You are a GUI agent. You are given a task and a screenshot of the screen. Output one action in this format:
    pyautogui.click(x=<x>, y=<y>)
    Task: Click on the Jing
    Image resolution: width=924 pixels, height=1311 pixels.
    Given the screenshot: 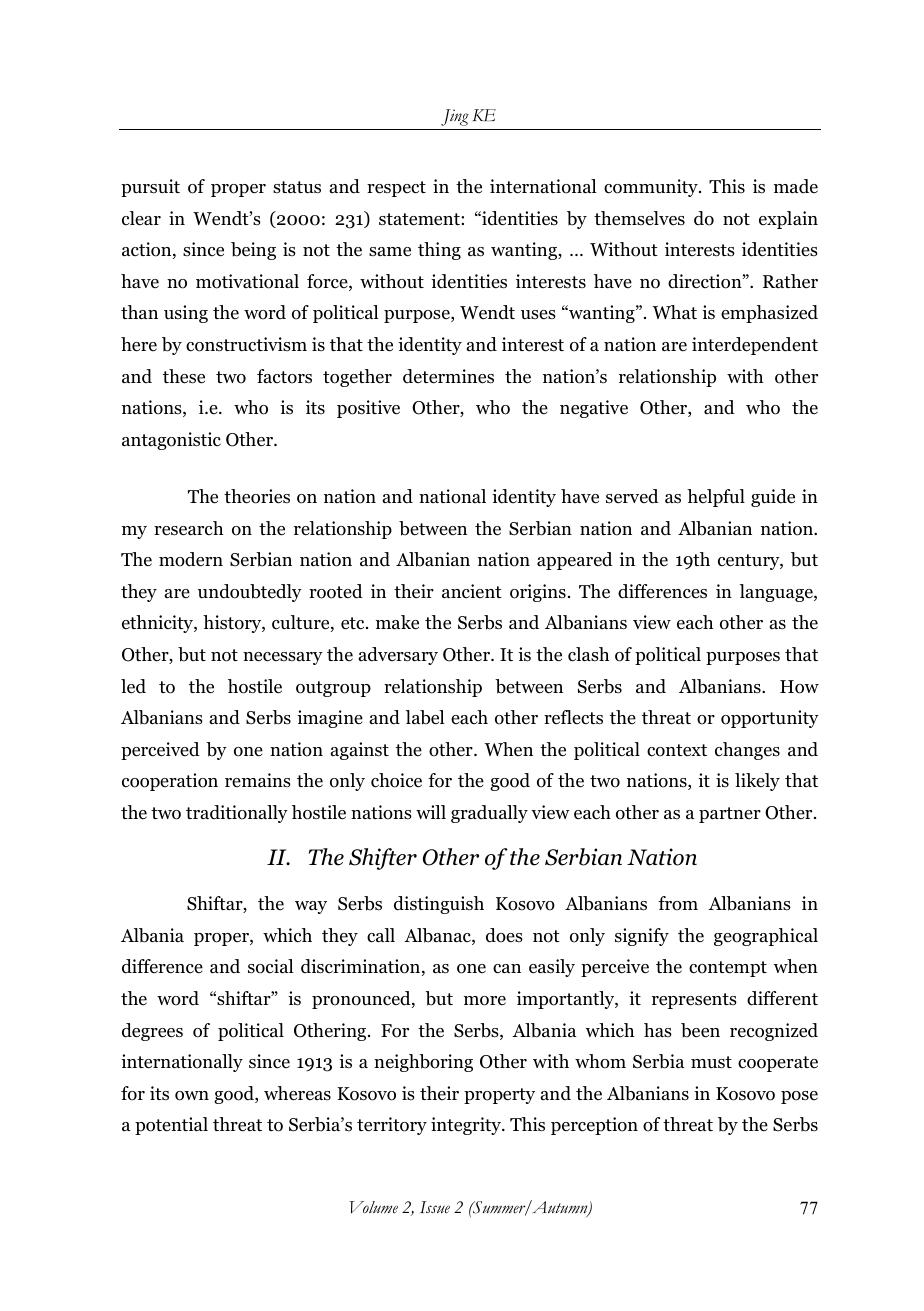 What is the action you would take?
    pyautogui.click(x=455, y=117)
